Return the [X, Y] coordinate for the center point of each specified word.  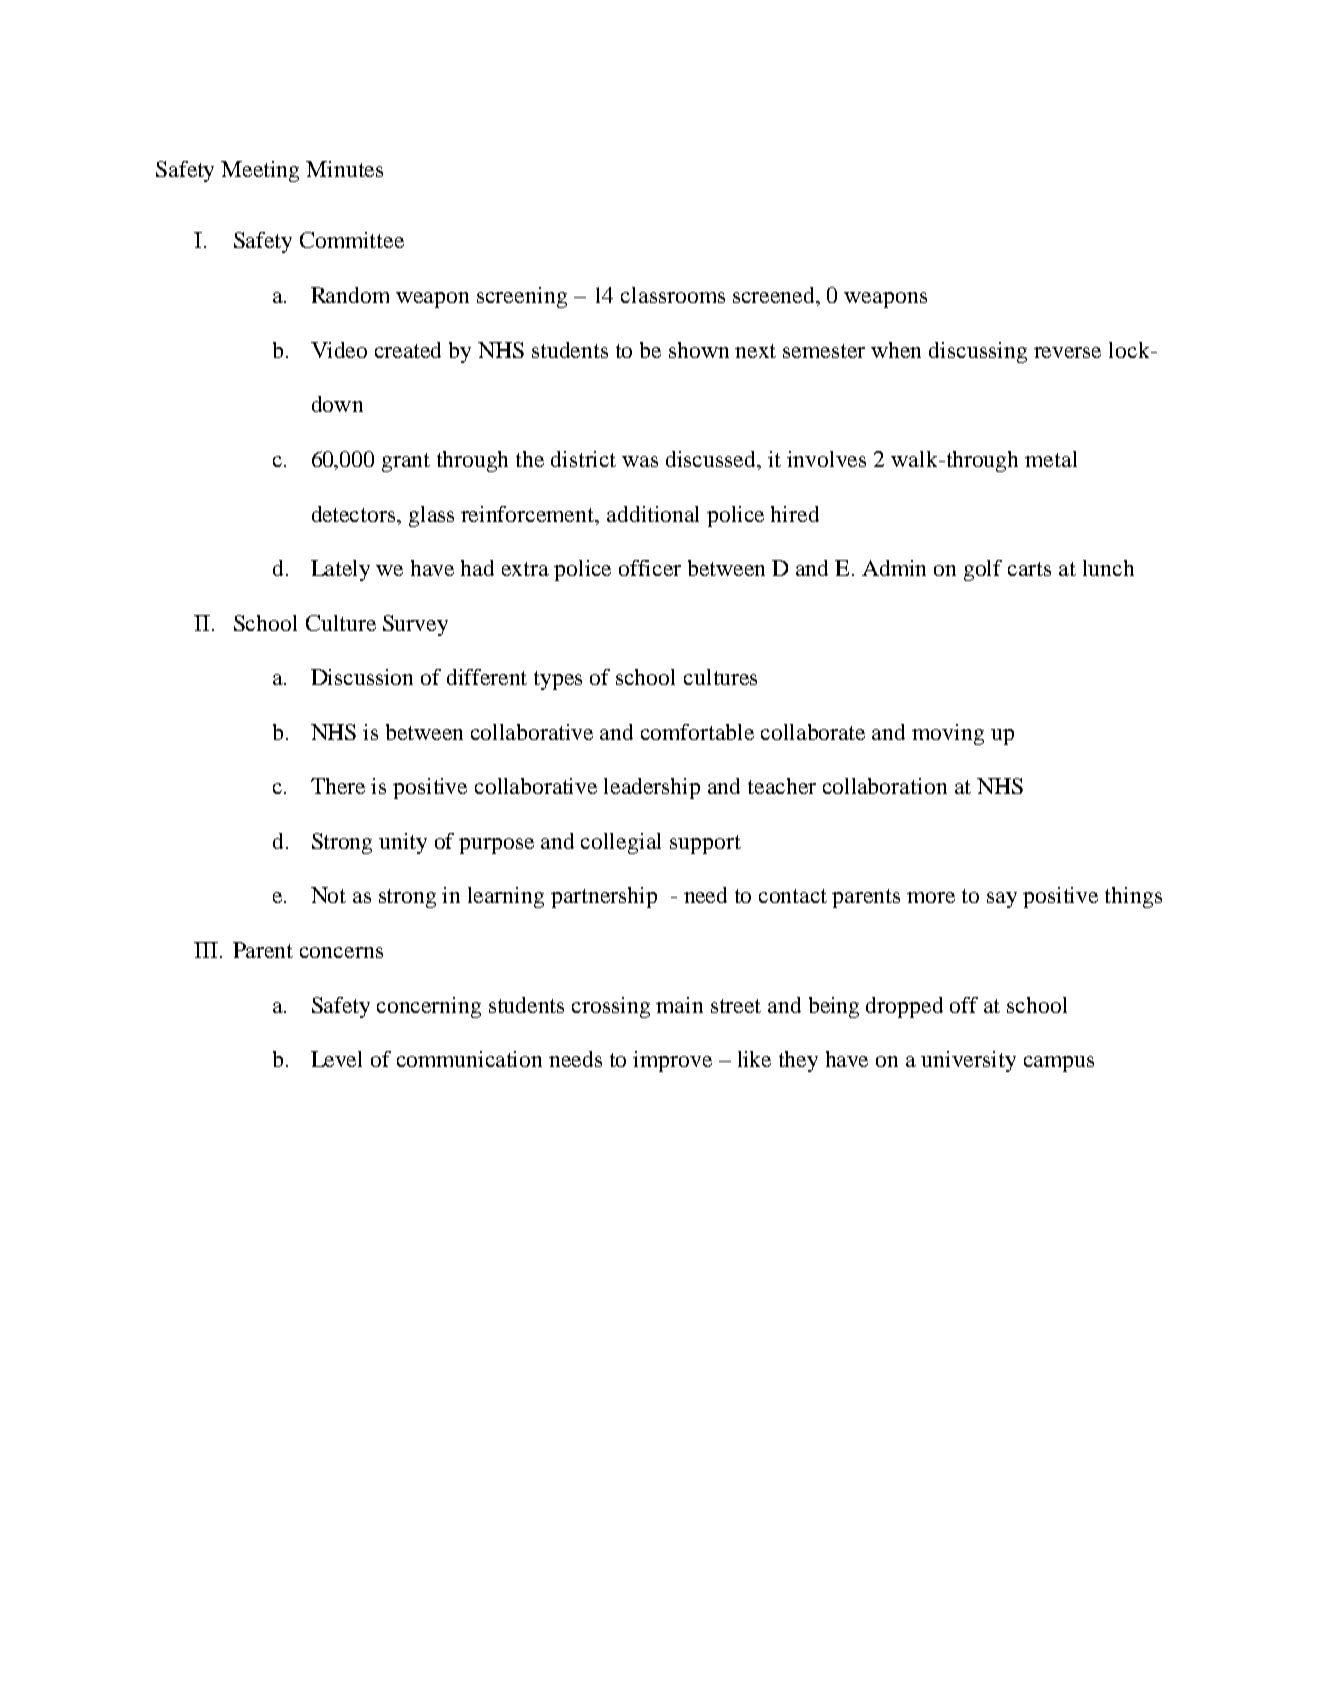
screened [775, 296]
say [1002, 900]
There [338, 786]
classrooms [673, 295]
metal [1051, 459]
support [705, 844]
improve [672, 1061]
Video [339, 350]
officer [650, 568]
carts [1029, 569]
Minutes [344, 169]
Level [336, 1059]
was [640, 461]
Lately [340, 570]
